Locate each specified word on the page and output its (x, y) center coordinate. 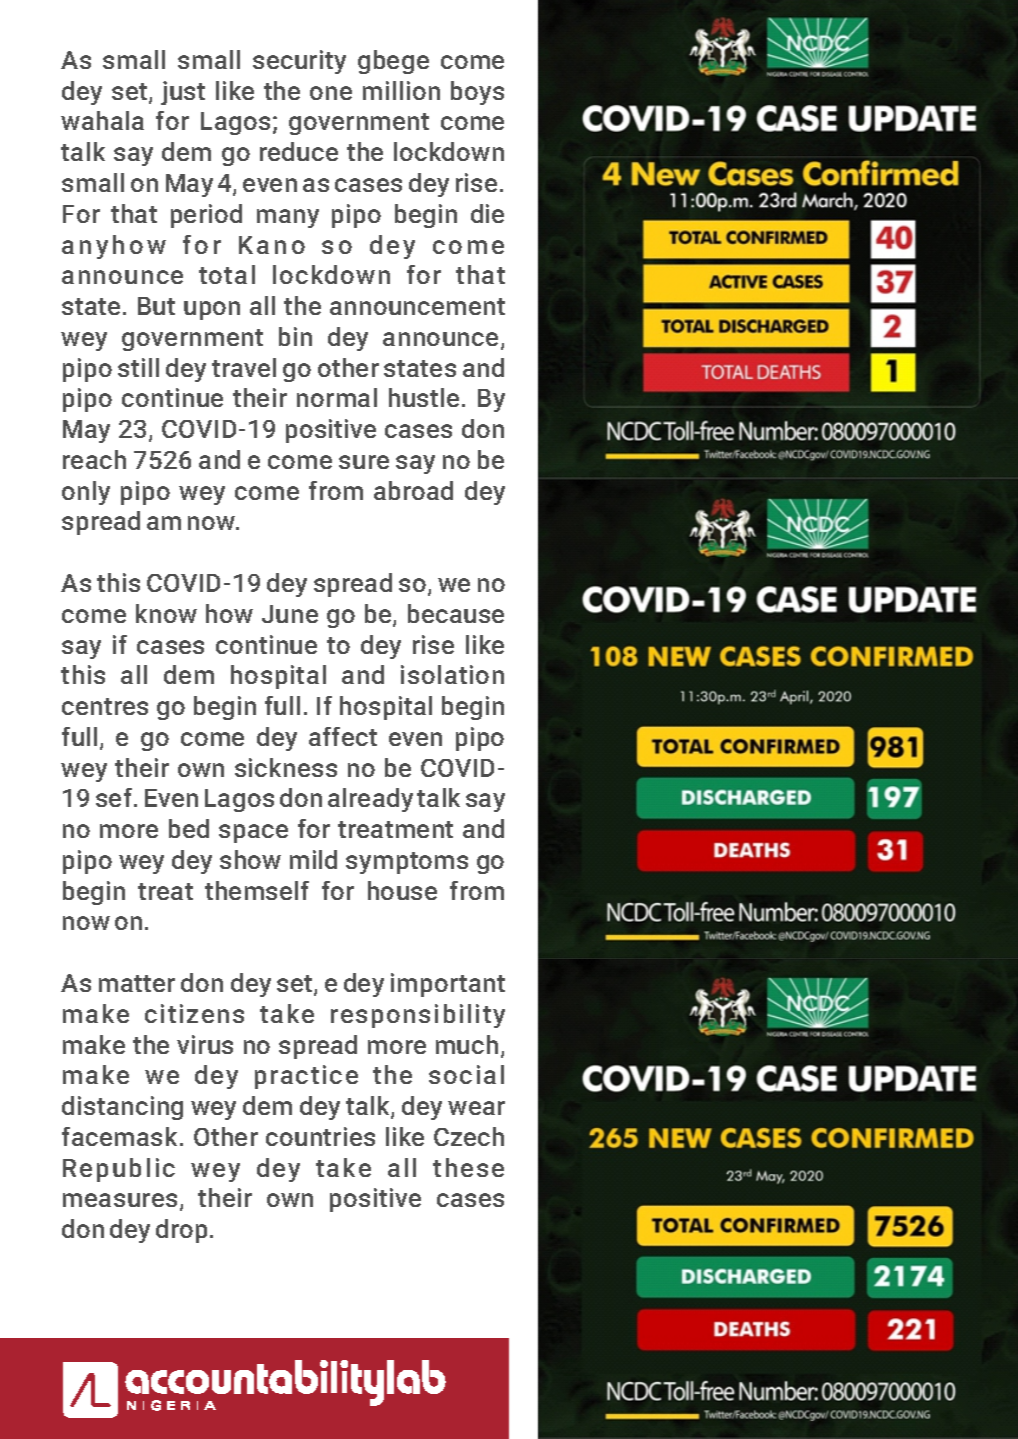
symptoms (407, 863)
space (253, 833)
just (183, 93)
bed (189, 828)
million (401, 90)
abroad (413, 490)
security (299, 62)
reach (94, 459)
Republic (119, 1170)
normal (337, 397)
